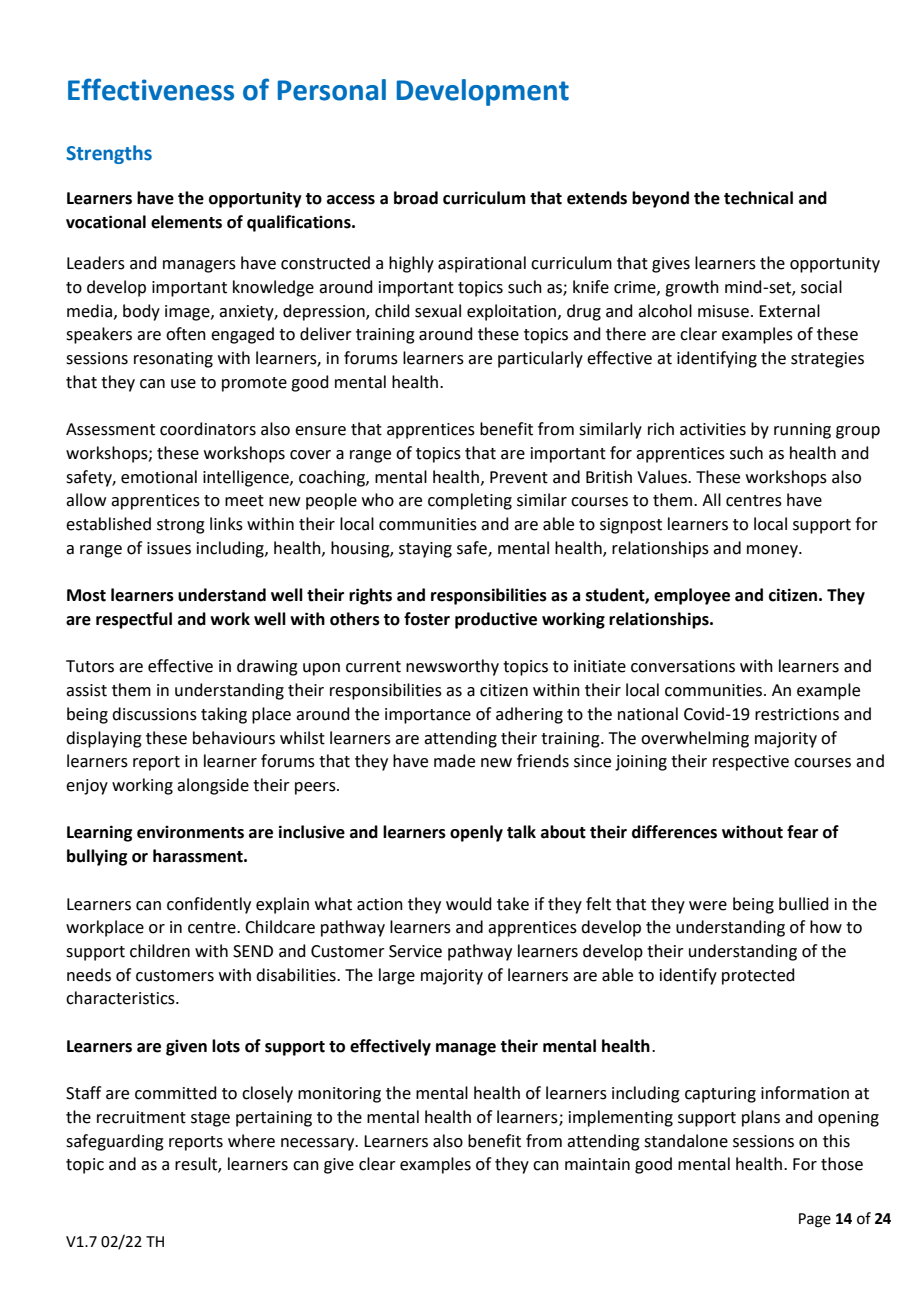 This screenshot has width=924, height=1308. I want to click on newsworthy, so click(452, 667).
